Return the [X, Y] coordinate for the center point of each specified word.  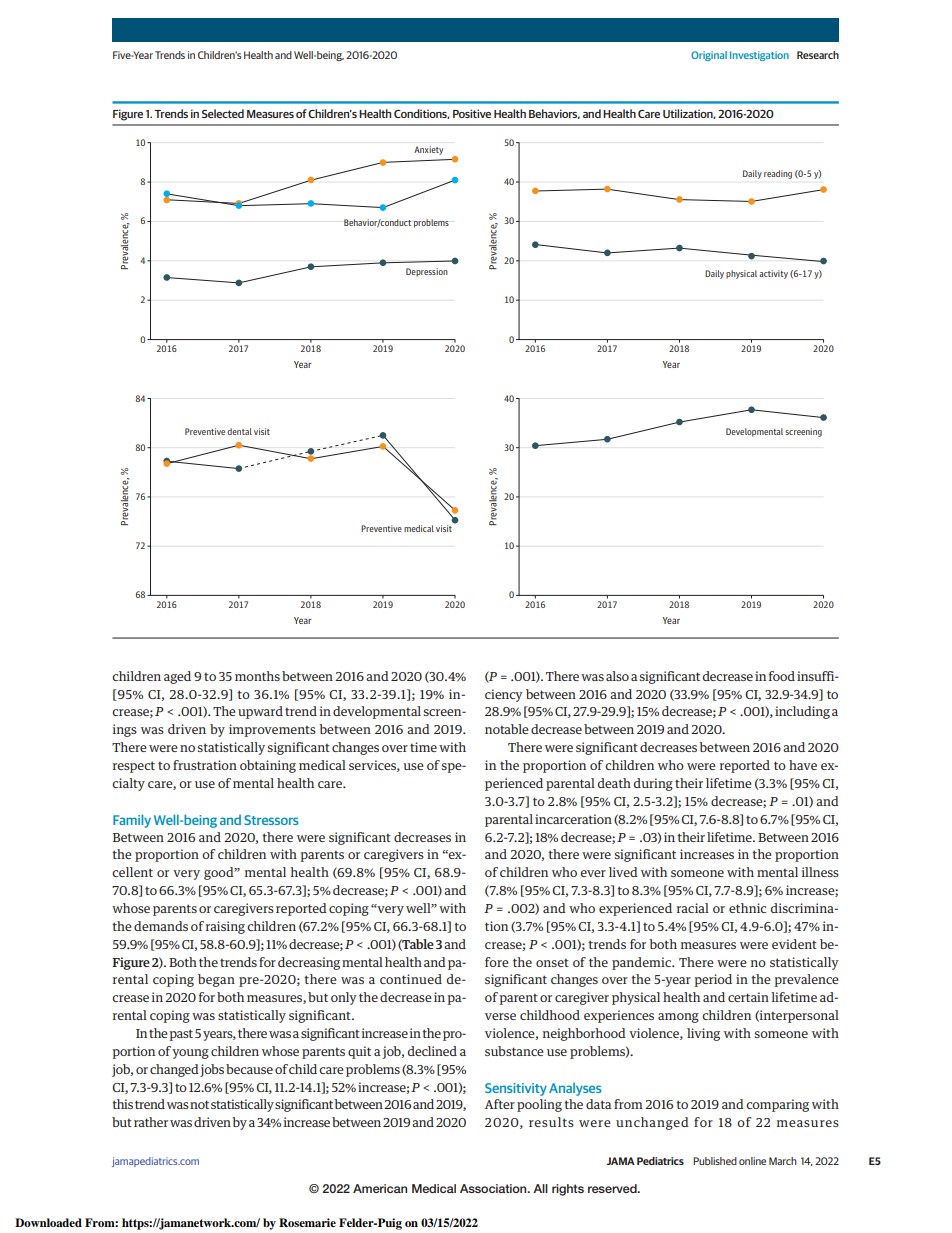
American [380, 1188]
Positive [472, 113]
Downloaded [48, 1222]
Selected [223, 113]
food [782, 676]
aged [177, 677]
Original [709, 56]
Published [715, 1161]
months [257, 676]
